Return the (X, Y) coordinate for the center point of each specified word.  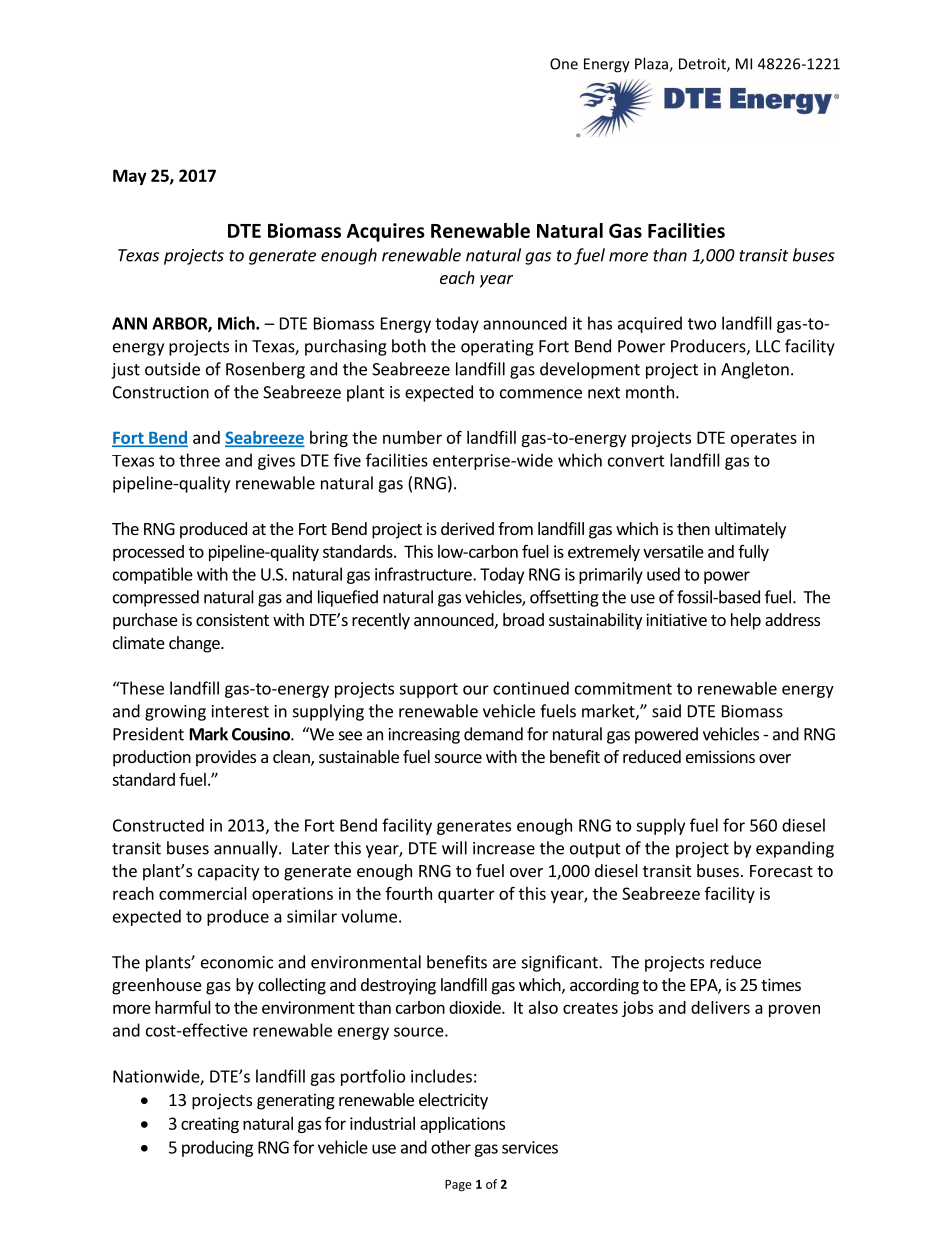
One (564, 64)
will (454, 848)
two (702, 324)
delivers (720, 1007)
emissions (720, 756)
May (130, 177)
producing (217, 1148)
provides (226, 758)
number (412, 437)
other (451, 1147)
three (199, 460)
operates (764, 439)
